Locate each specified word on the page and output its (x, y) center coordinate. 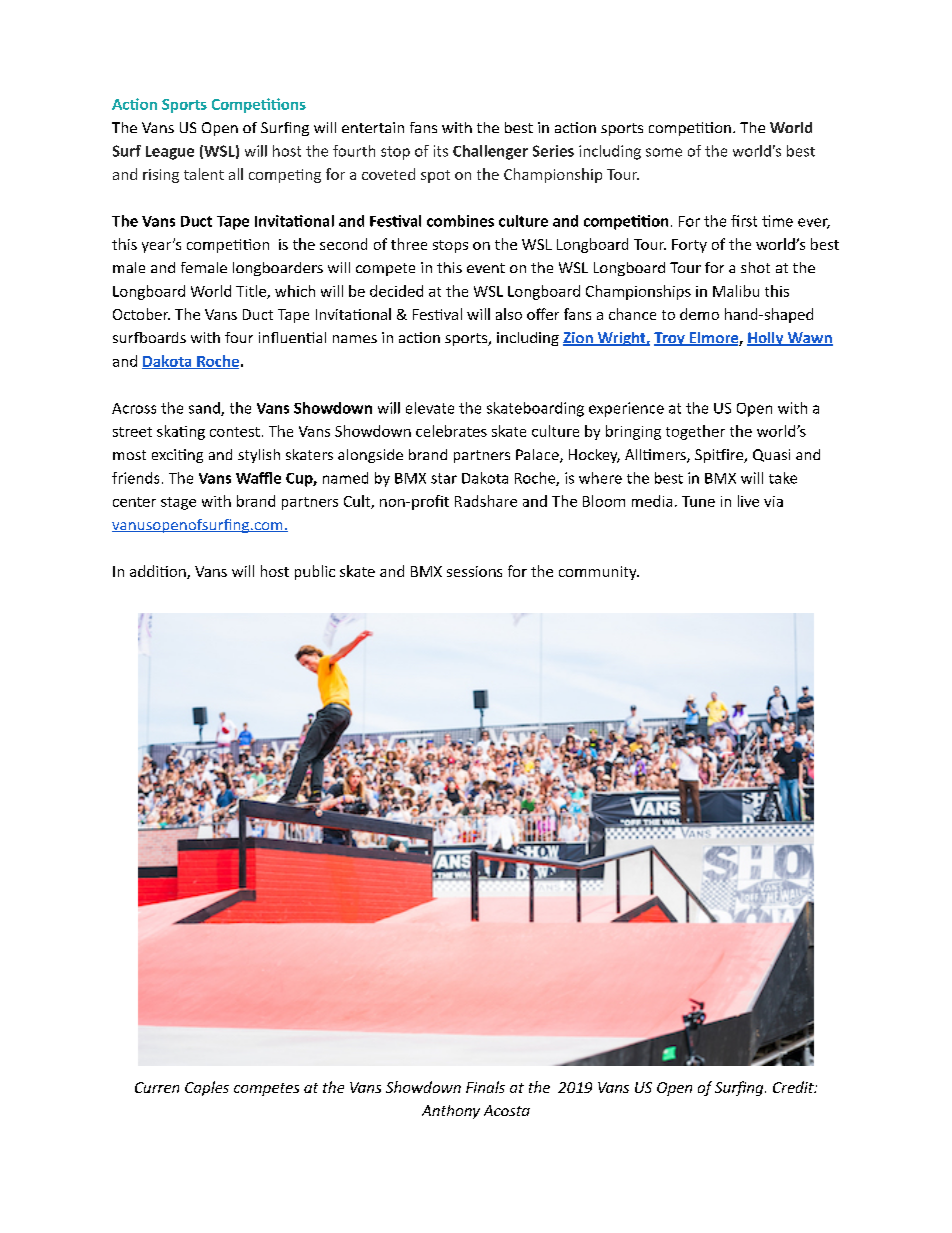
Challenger (490, 152)
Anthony (451, 1112)
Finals (485, 1087)
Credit (794, 1087)
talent (204, 174)
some (664, 152)
